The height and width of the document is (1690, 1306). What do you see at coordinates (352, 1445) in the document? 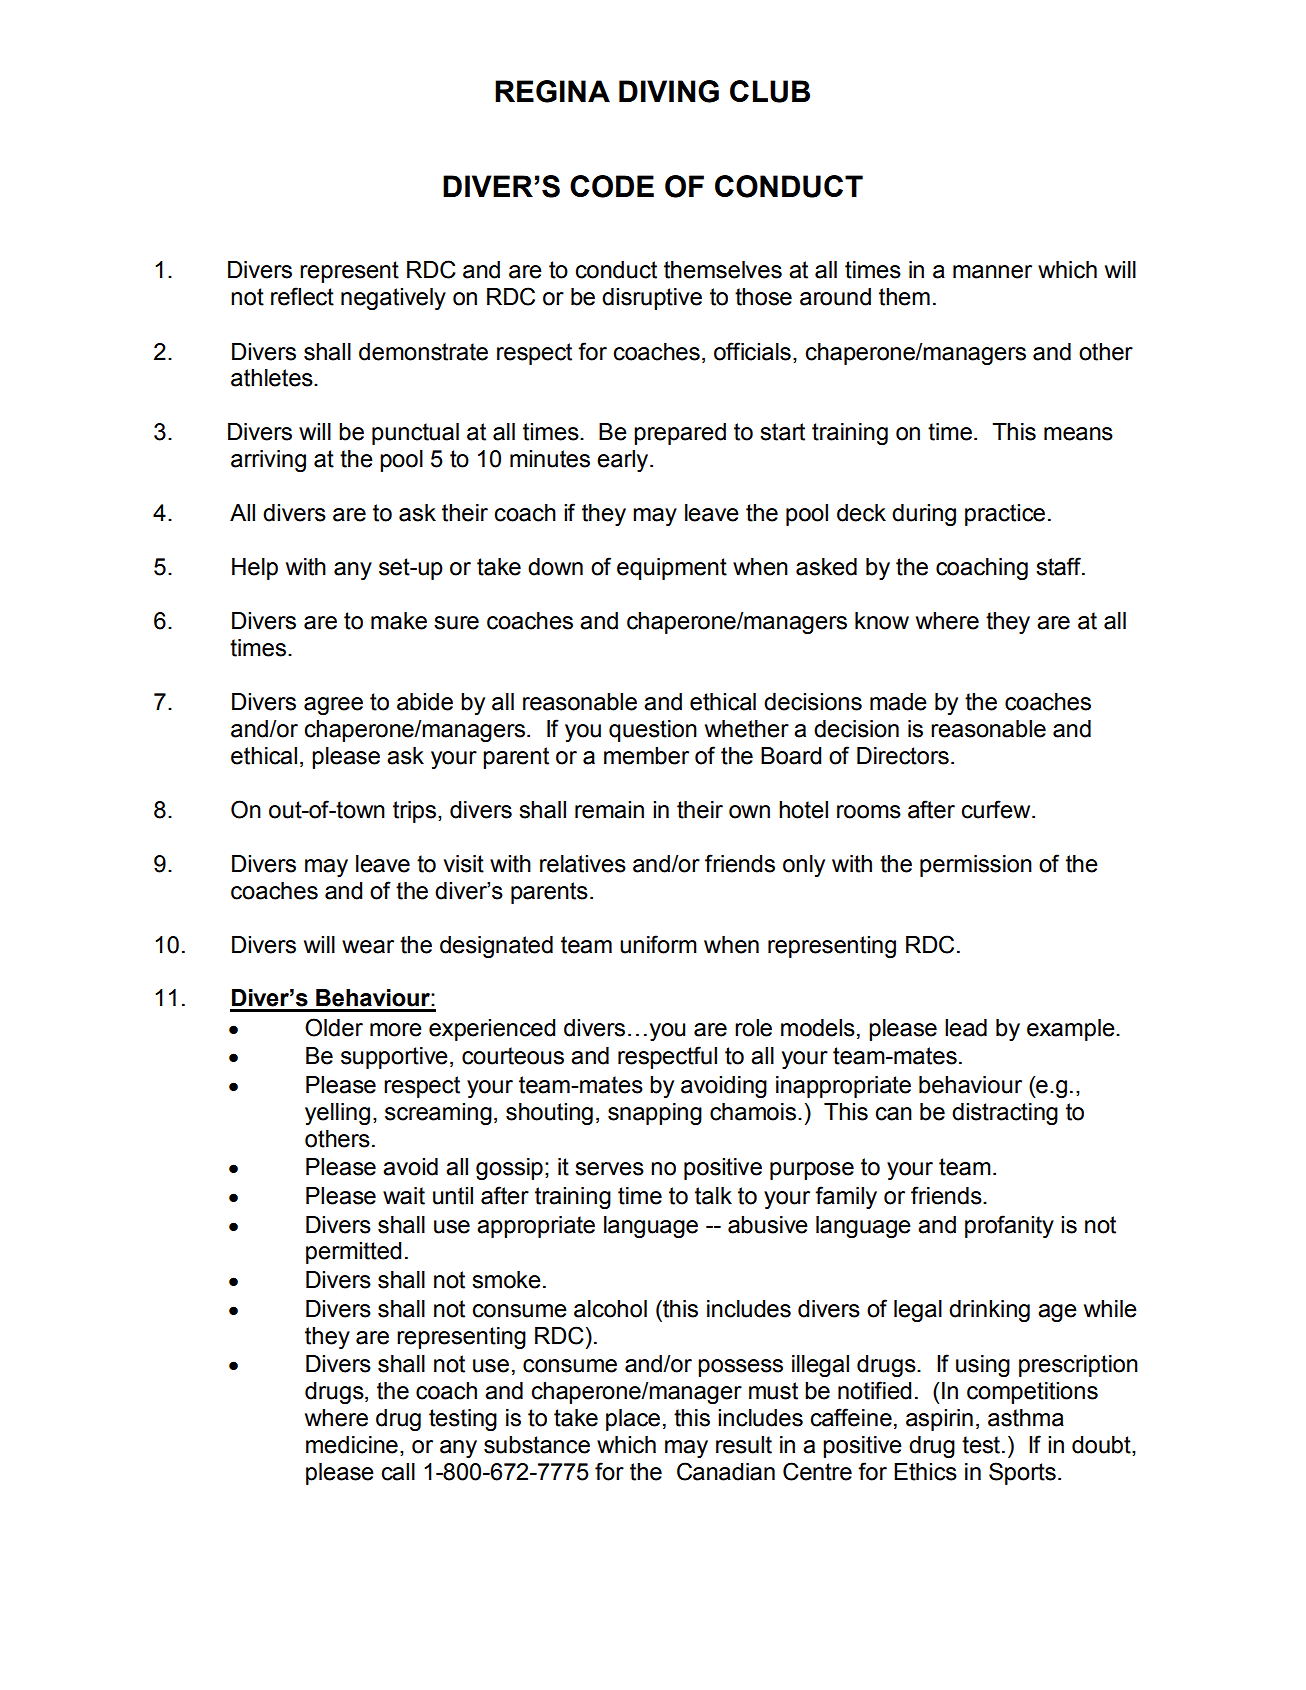
I see `medicine` at bounding box center [352, 1445].
